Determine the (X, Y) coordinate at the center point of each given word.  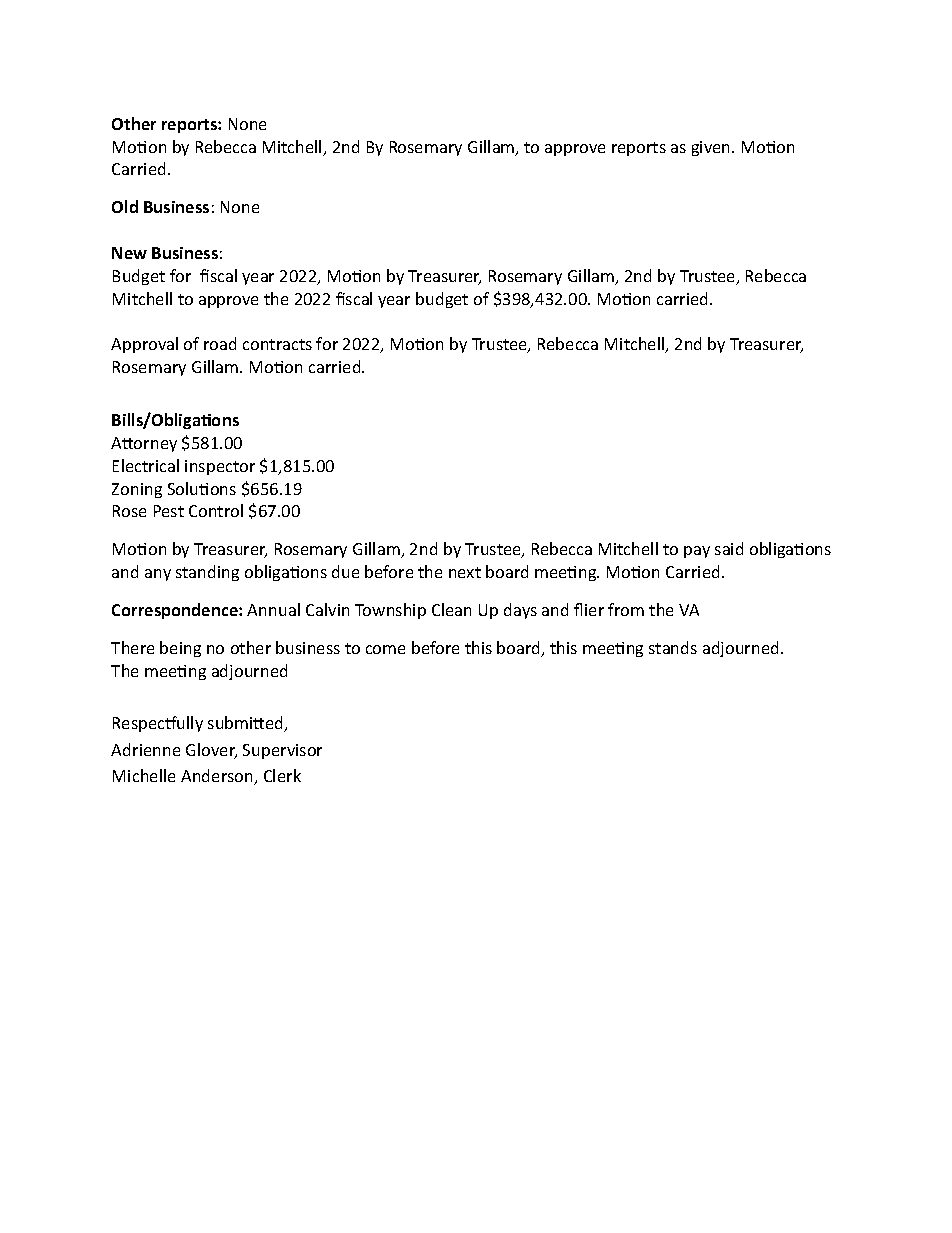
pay (697, 552)
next (465, 572)
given (712, 148)
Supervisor (282, 751)
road (220, 343)
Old (125, 206)
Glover (211, 751)
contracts (277, 344)
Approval (144, 345)
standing (207, 573)
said (729, 548)
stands (673, 647)
